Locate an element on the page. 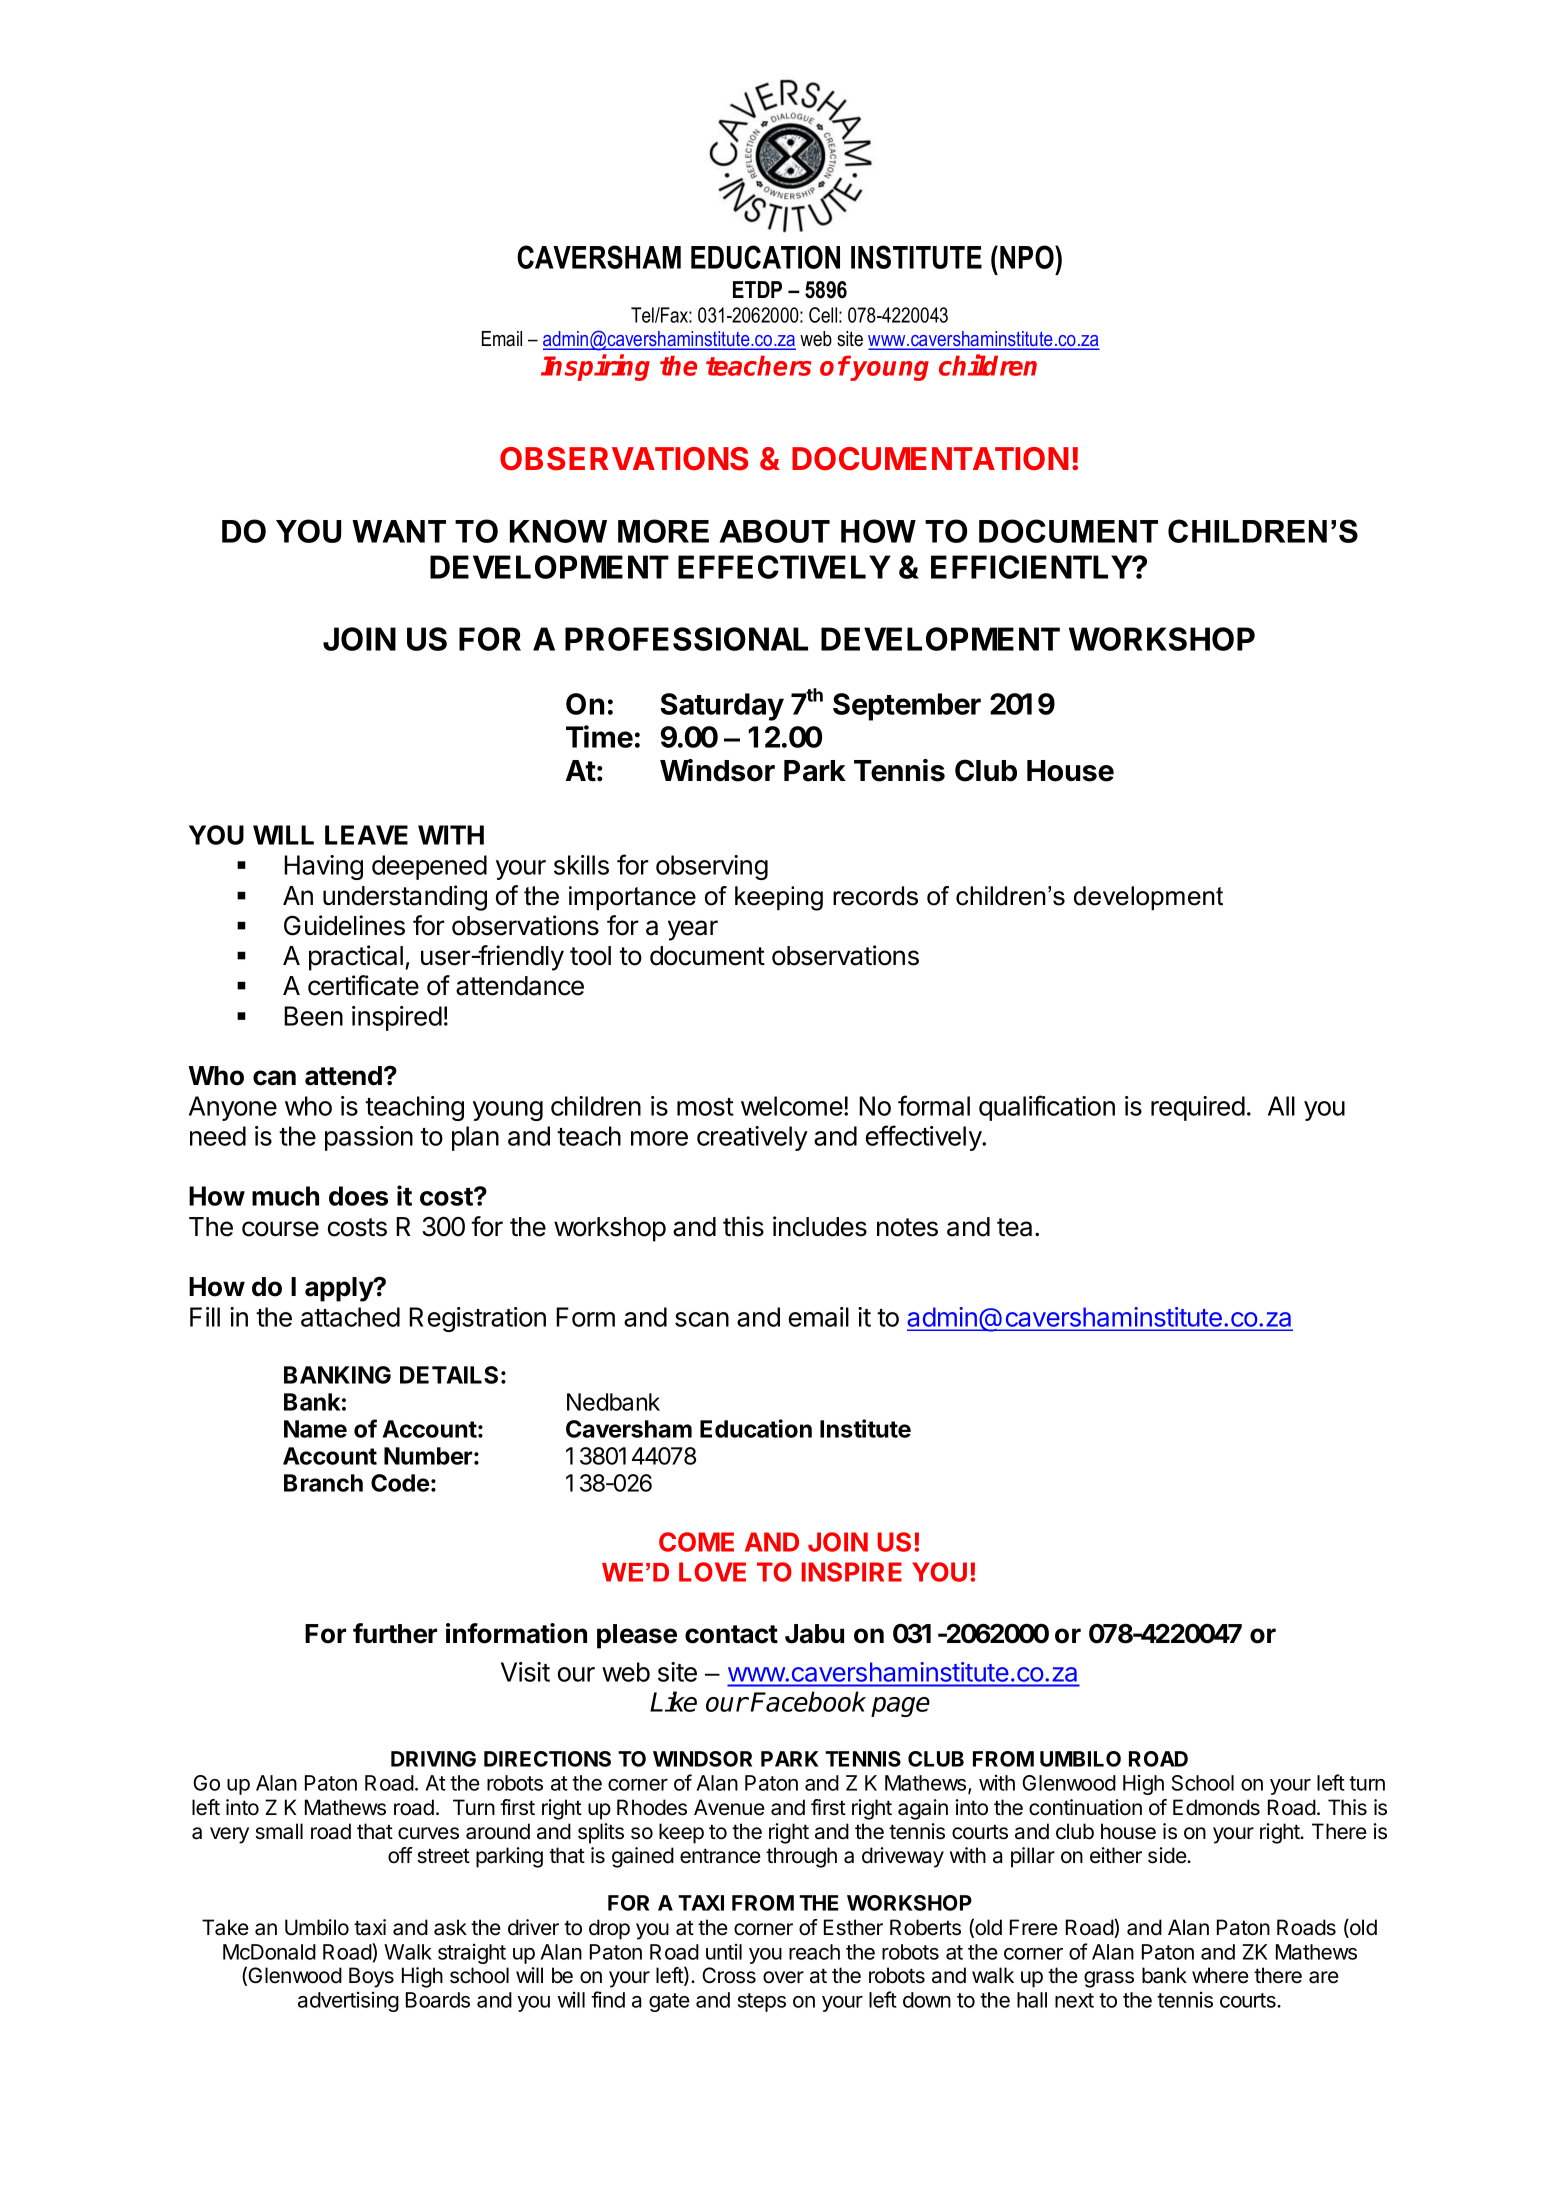  year is located at coordinates (693, 930).
